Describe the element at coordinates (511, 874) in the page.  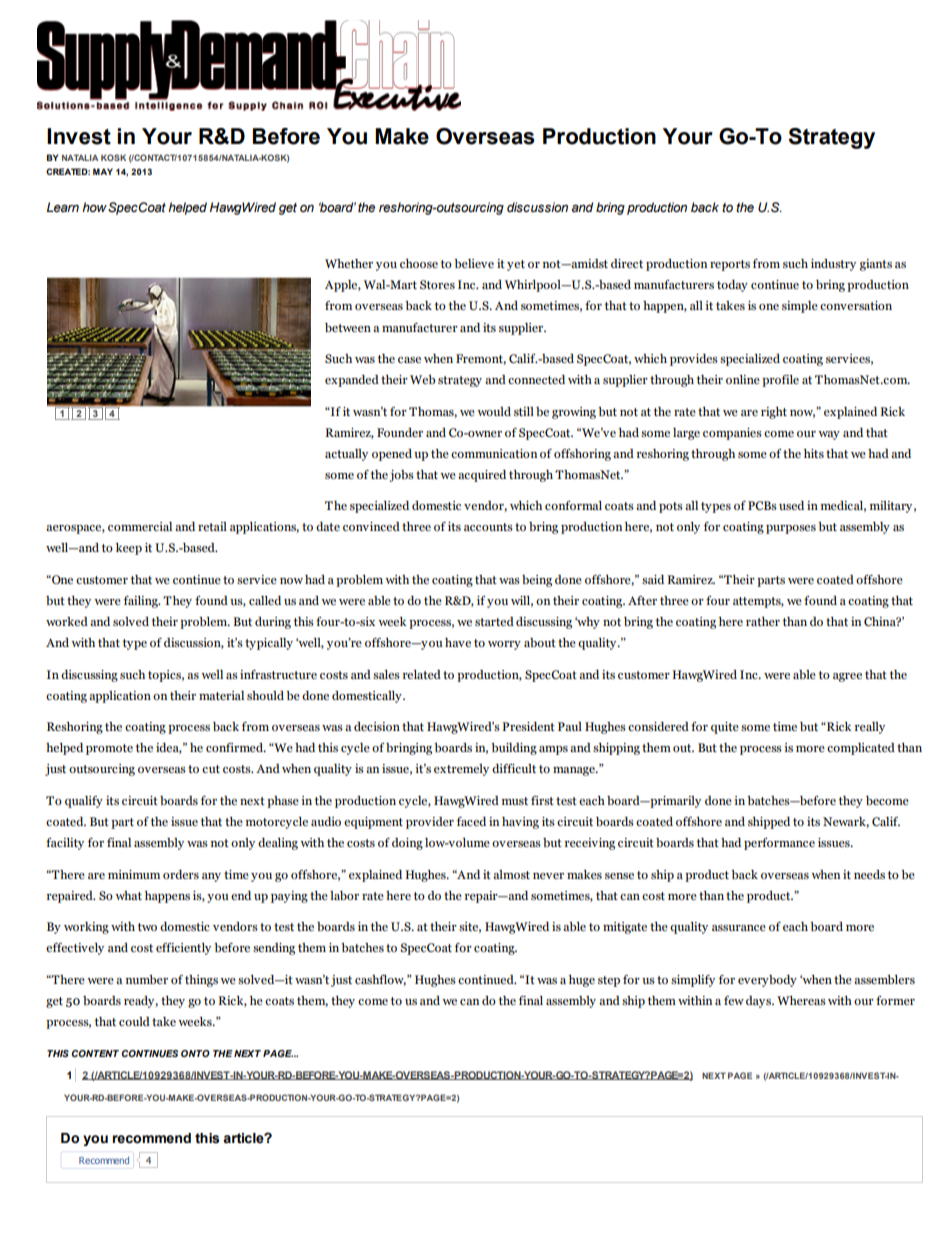
I see `almost` at that location.
